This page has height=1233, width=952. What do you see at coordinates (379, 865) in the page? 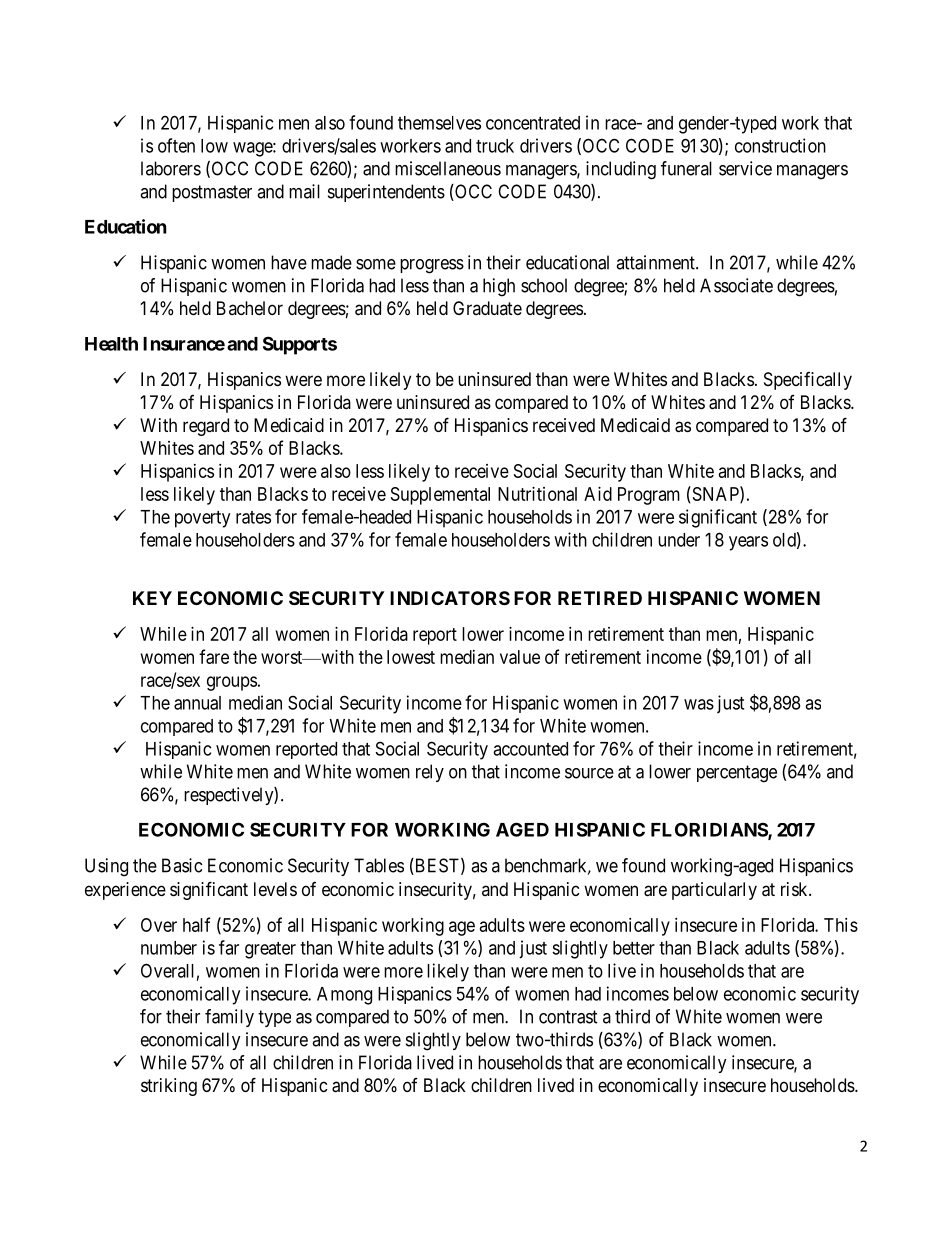
I see `Tables` at bounding box center [379, 865].
